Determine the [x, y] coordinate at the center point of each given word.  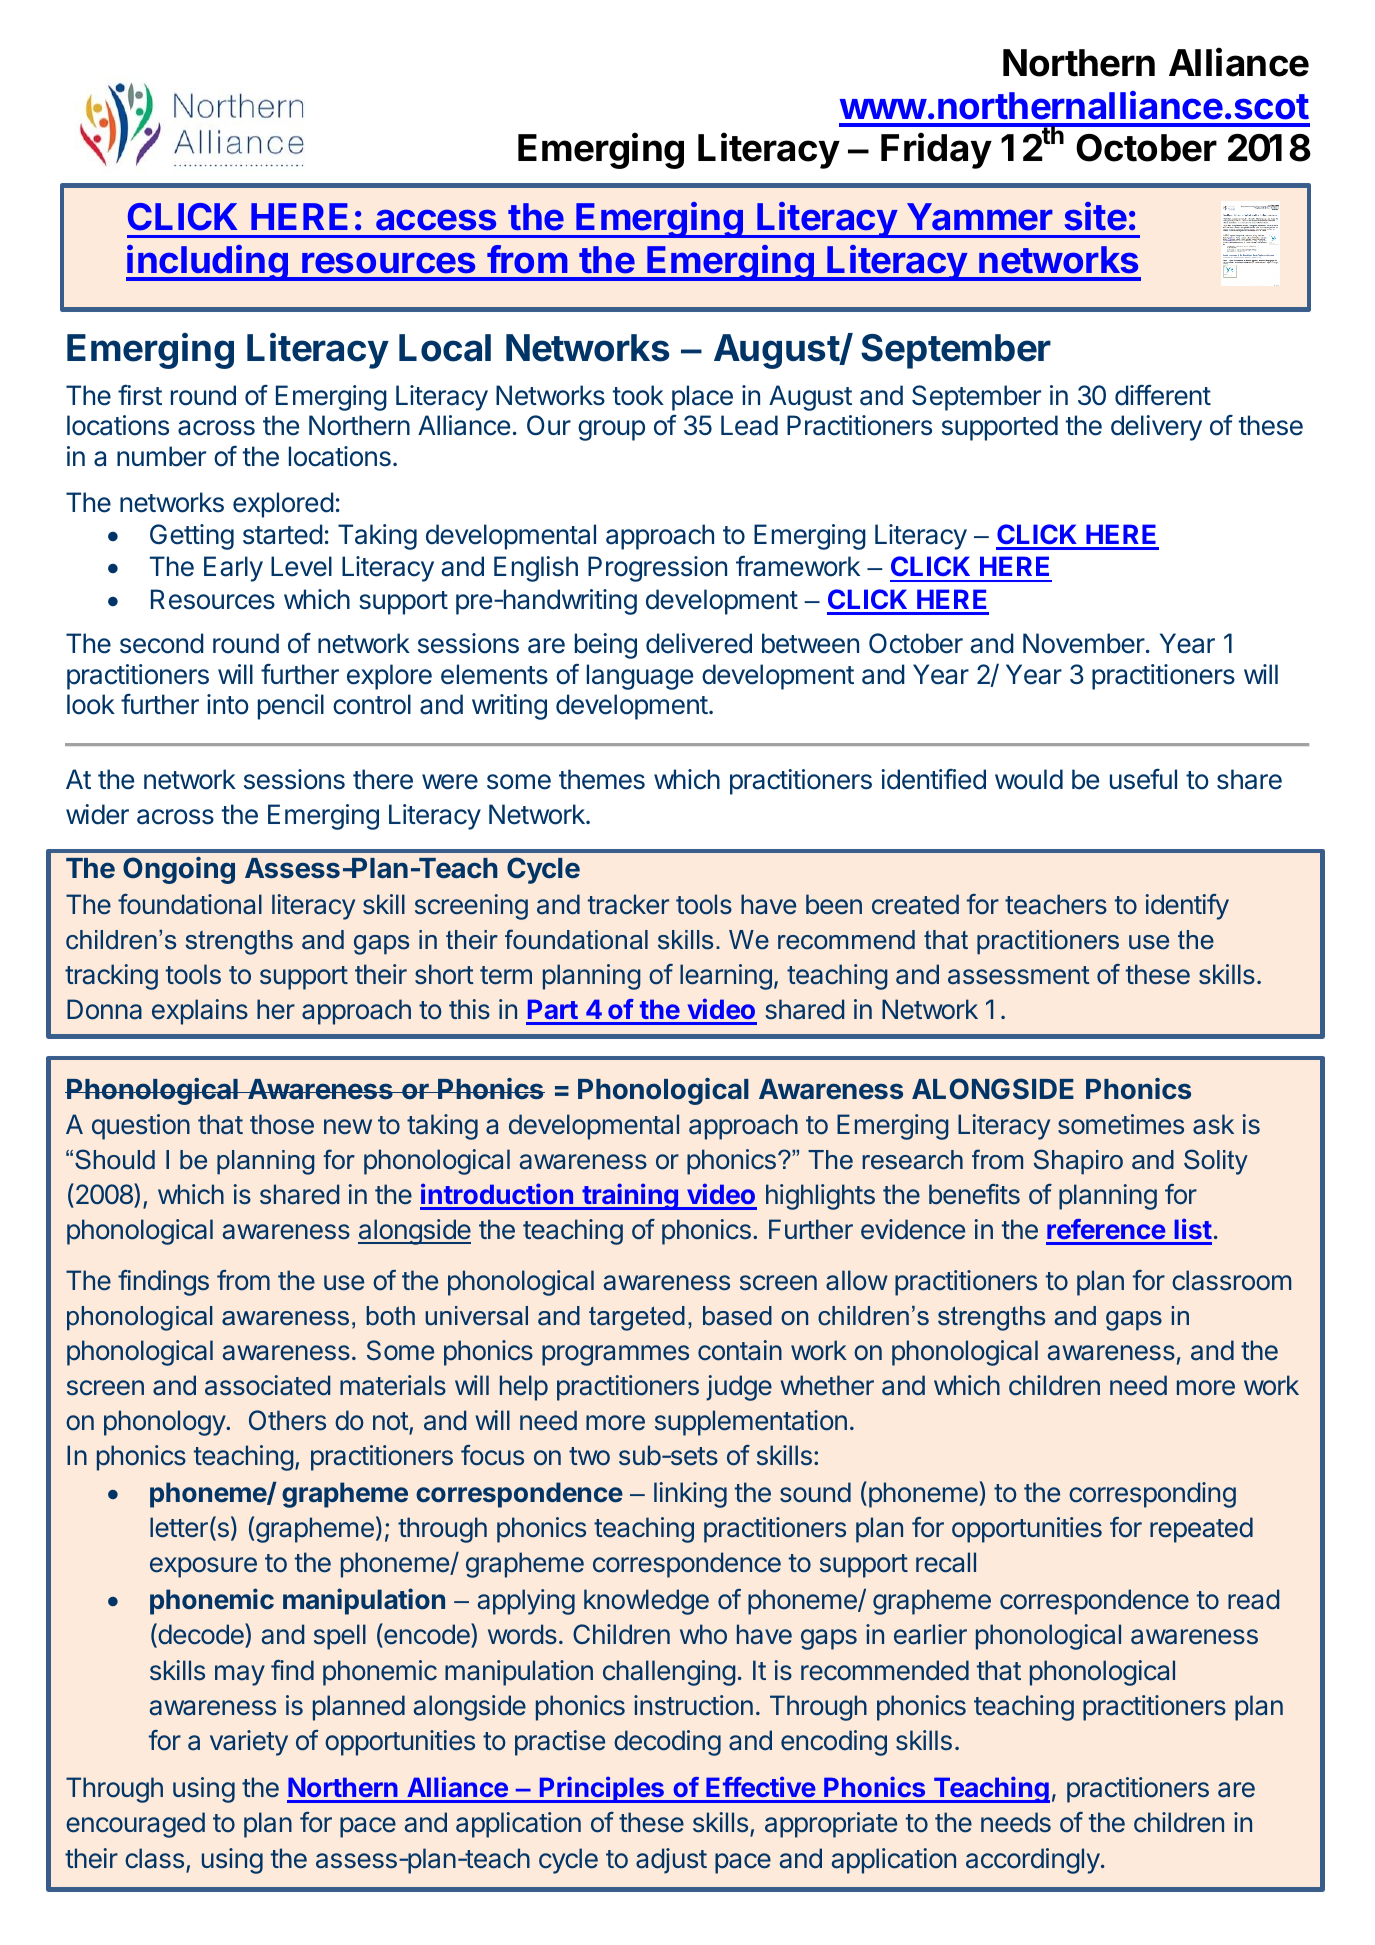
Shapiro [1078, 1162]
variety [249, 1743]
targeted [637, 1318]
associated [267, 1385]
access [436, 220]
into [228, 704]
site [1096, 216]
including [208, 263]
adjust [671, 1861]
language [640, 677]
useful [1143, 779]
